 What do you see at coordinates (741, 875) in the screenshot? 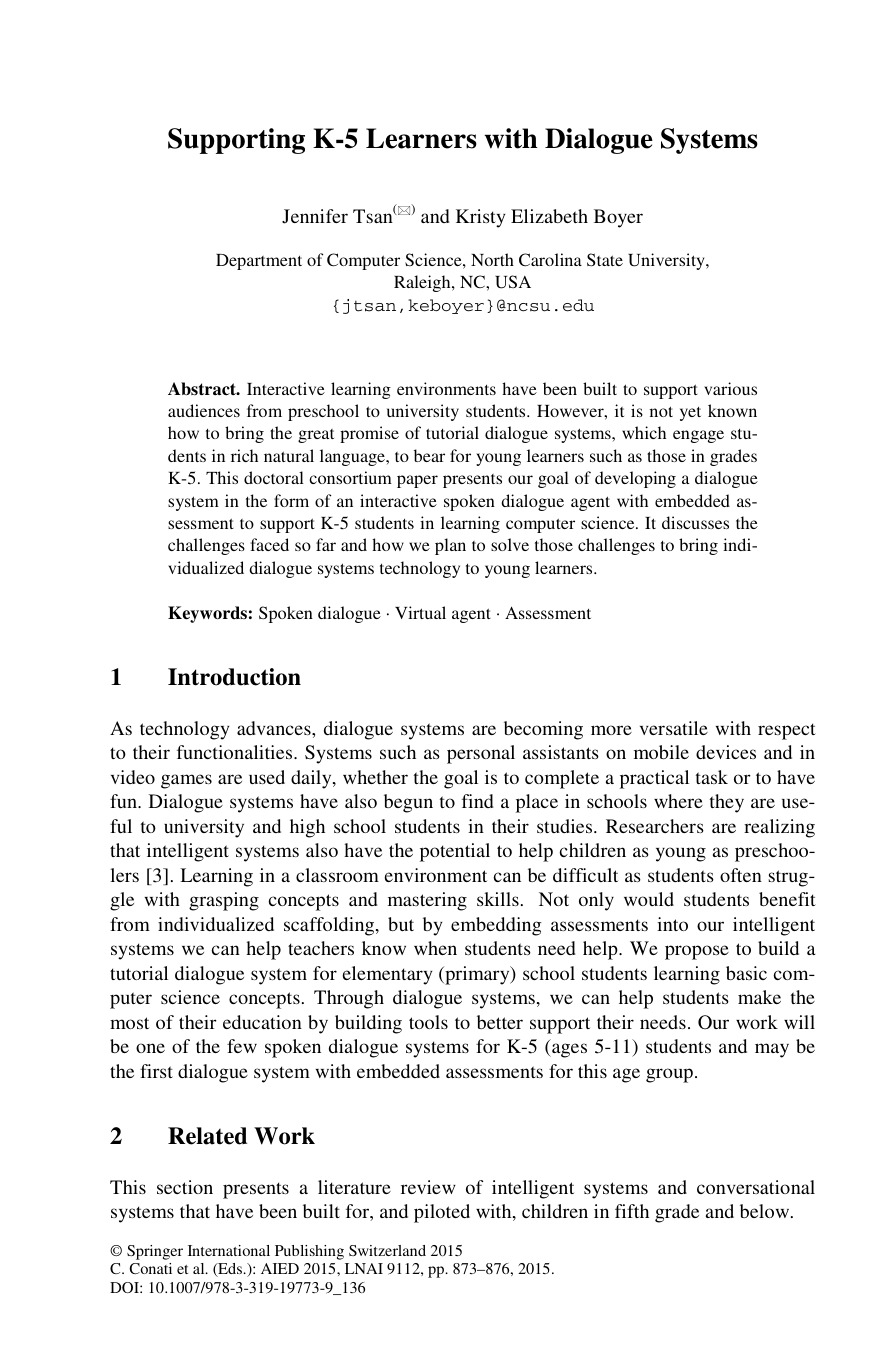
I see `often` at bounding box center [741, 875].
